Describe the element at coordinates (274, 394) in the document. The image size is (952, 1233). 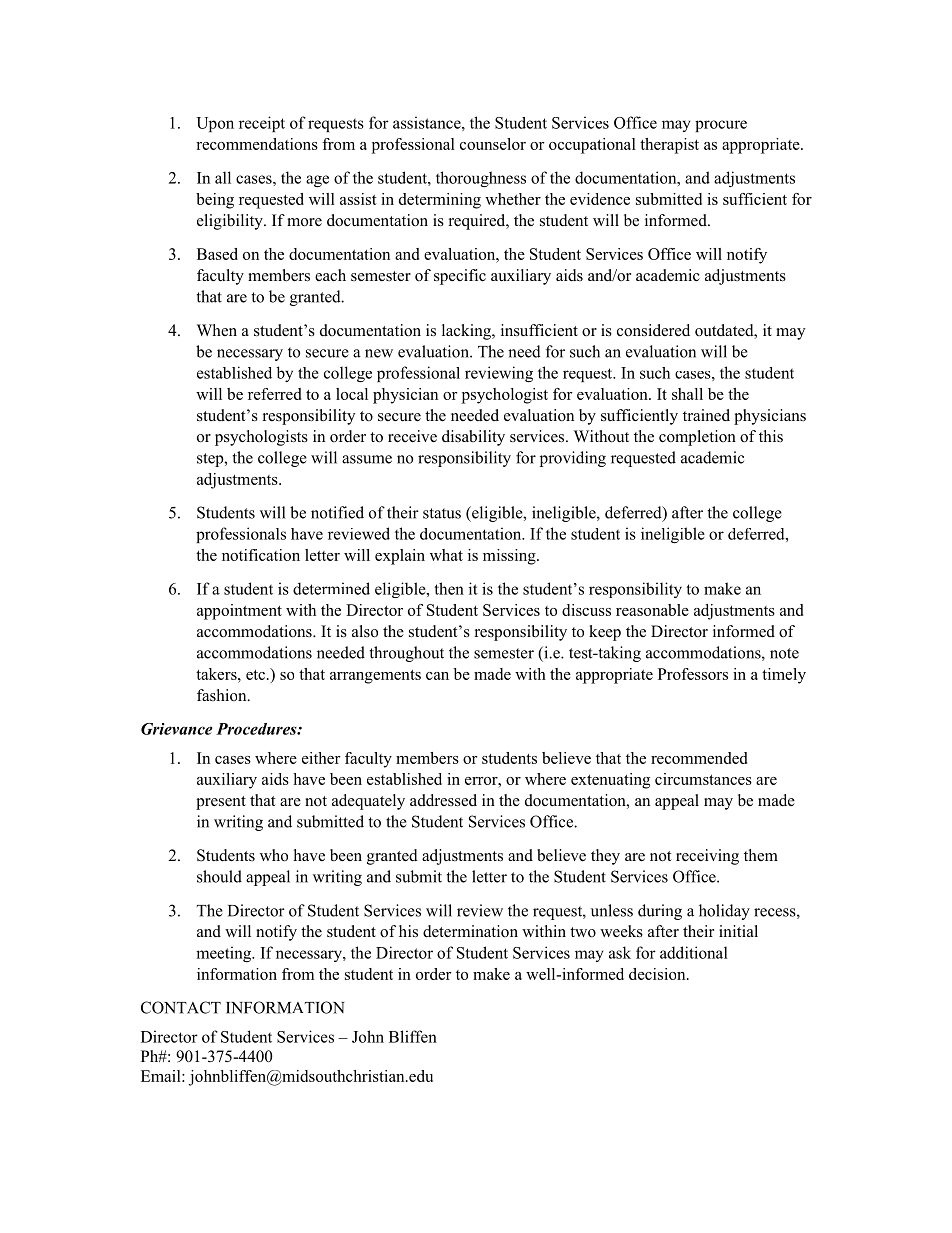
I see `referred` at that location.
